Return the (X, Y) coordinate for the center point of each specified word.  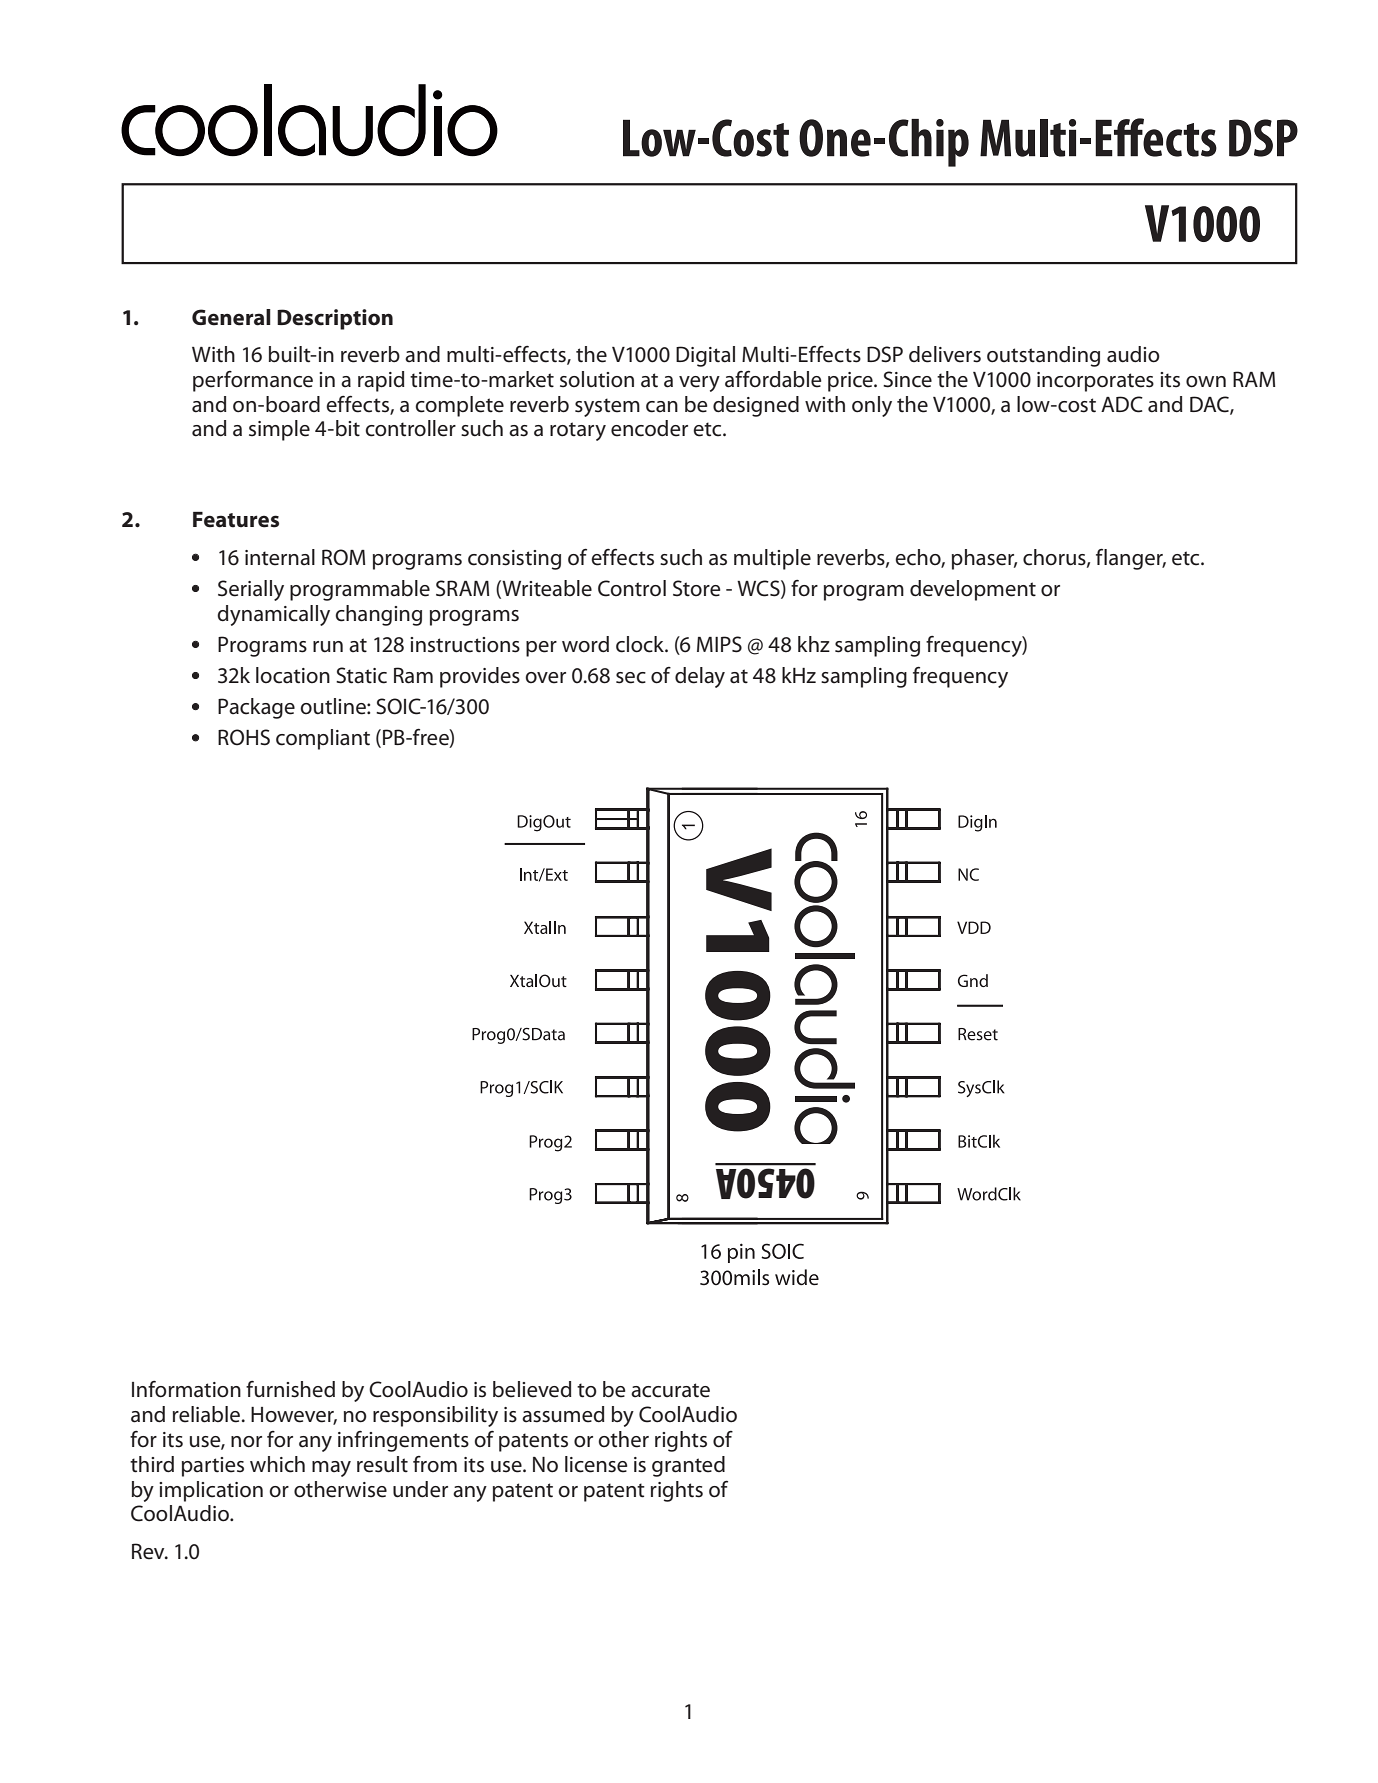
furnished (290, 1389)
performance (253, 381)
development (973, 590)
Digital (705, 356)
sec (631, 678)
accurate (670, 1390)
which (277, 1464)
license (596, 1464)
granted (688, 1466)
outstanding (1043, 356)
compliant (323, 739)
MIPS (719, 644)
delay (700, 677)
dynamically (273, 615)
